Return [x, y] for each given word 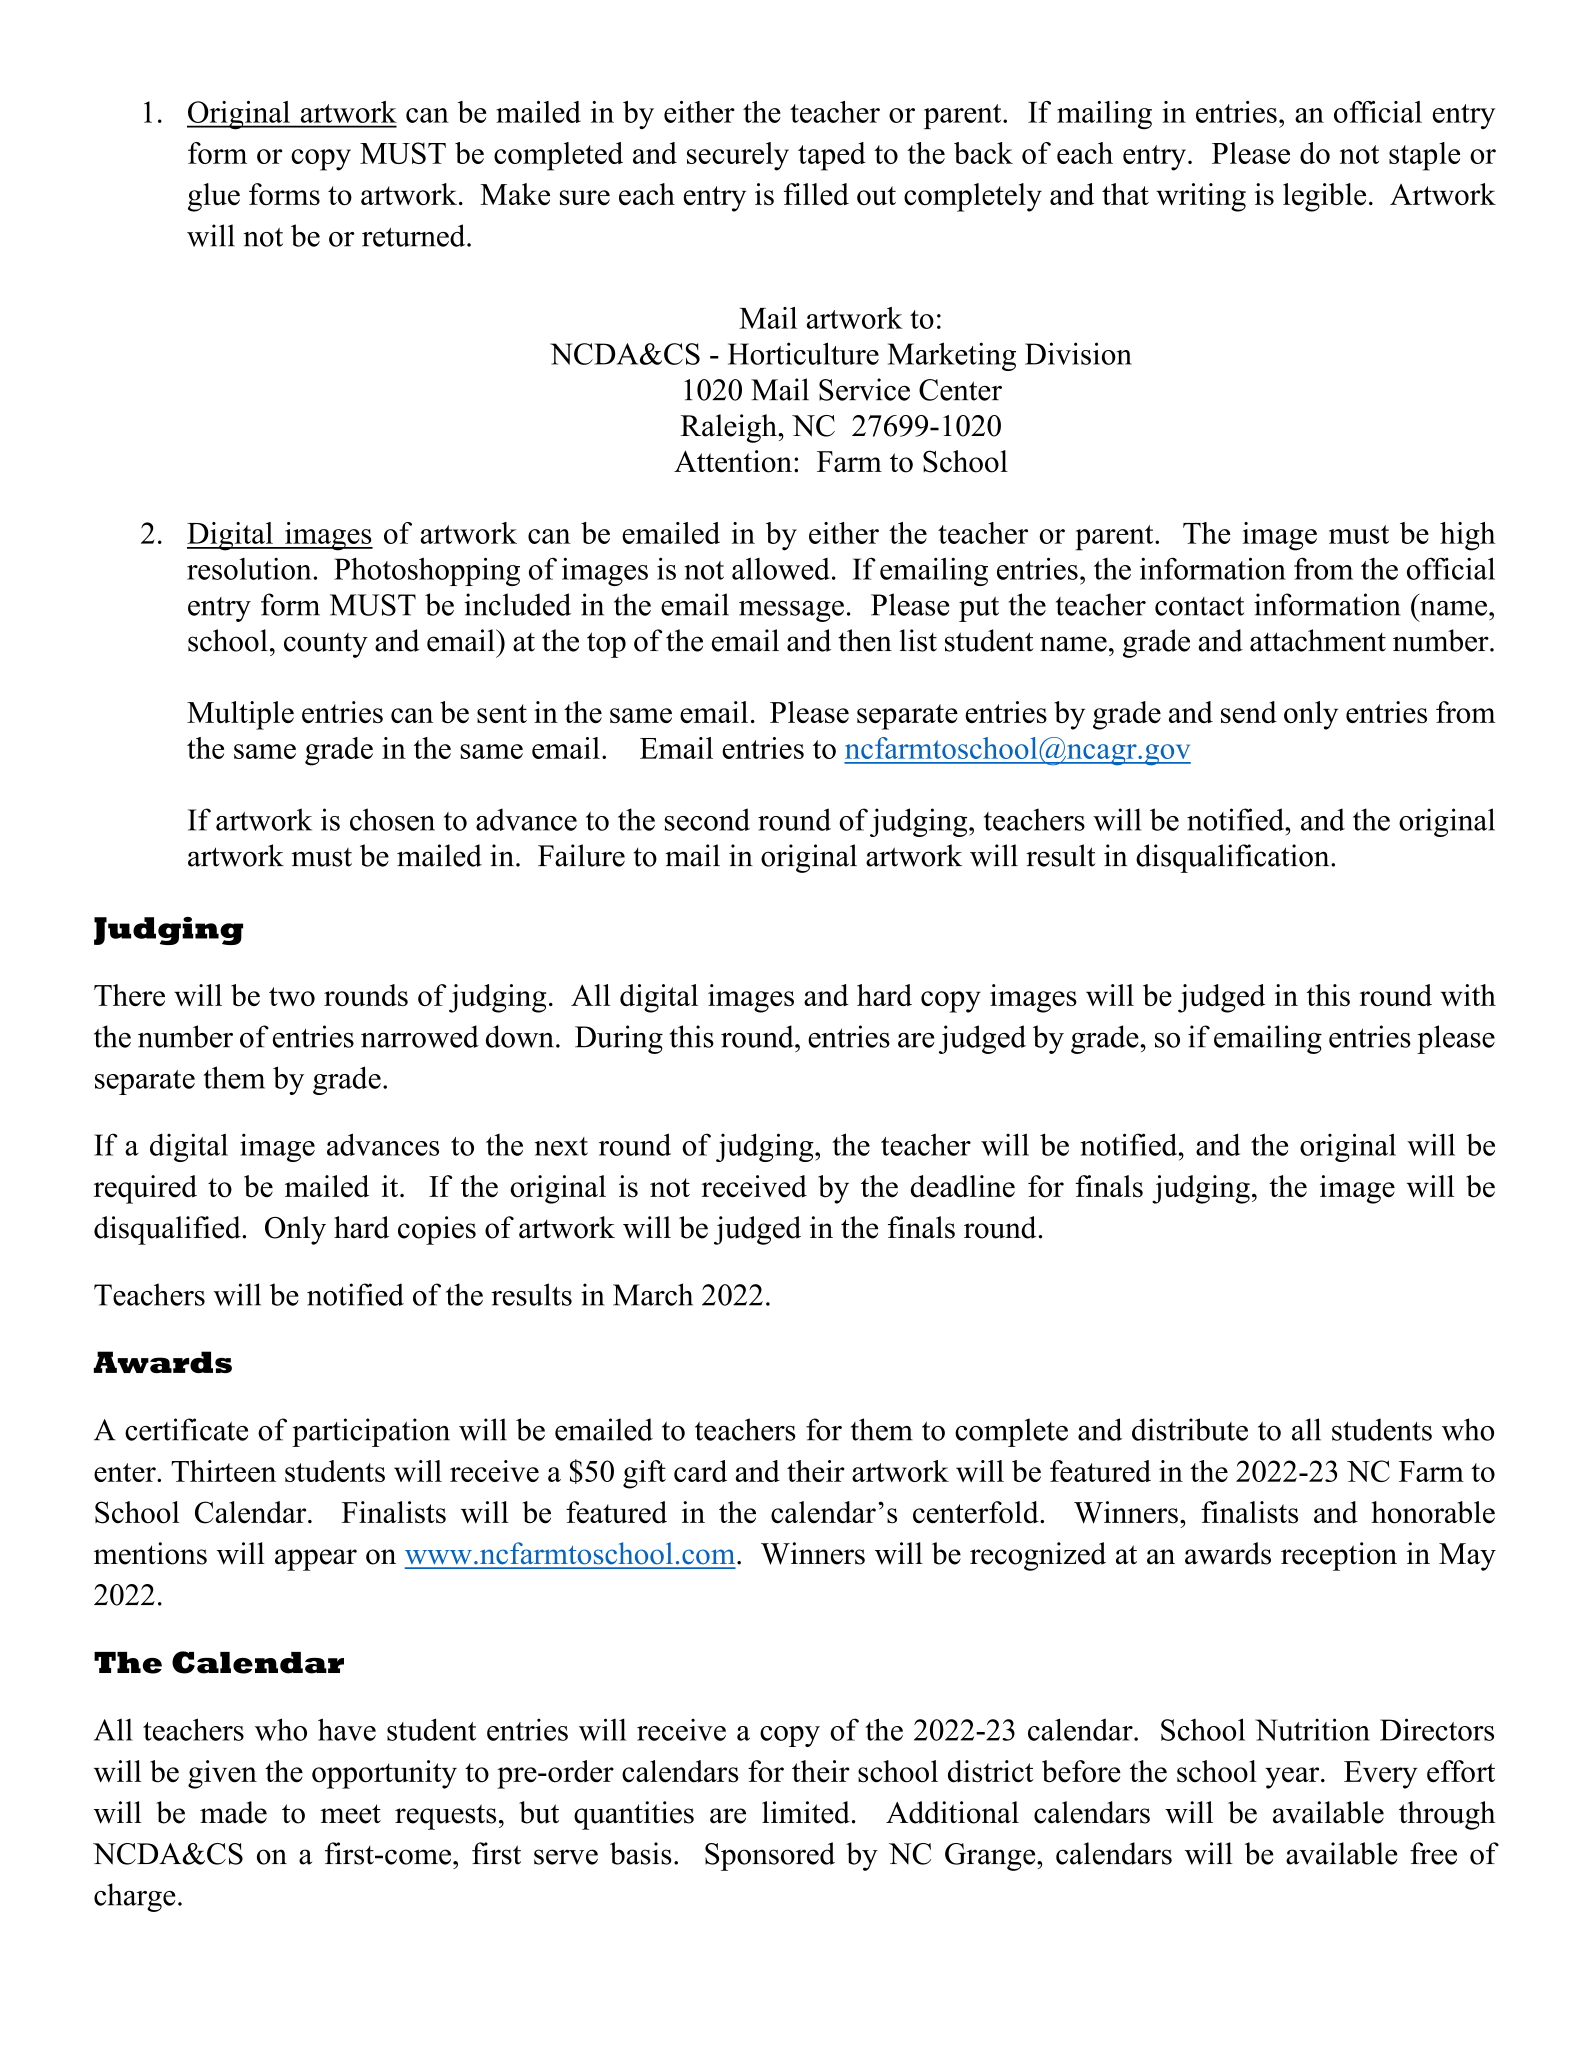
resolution [249, 568]
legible [1324, 197]
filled [816, 194]
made [233, 1812]
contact [1199, 606]
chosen [392, 819]
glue [214, 197]
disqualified [168, 1230]
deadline [963, 1186]
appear [316, 1560]
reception [1339, 1556]
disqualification [1234, 858]
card [700, 1471]
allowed [781, 569]
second [707, 819]
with [1468, 995]
